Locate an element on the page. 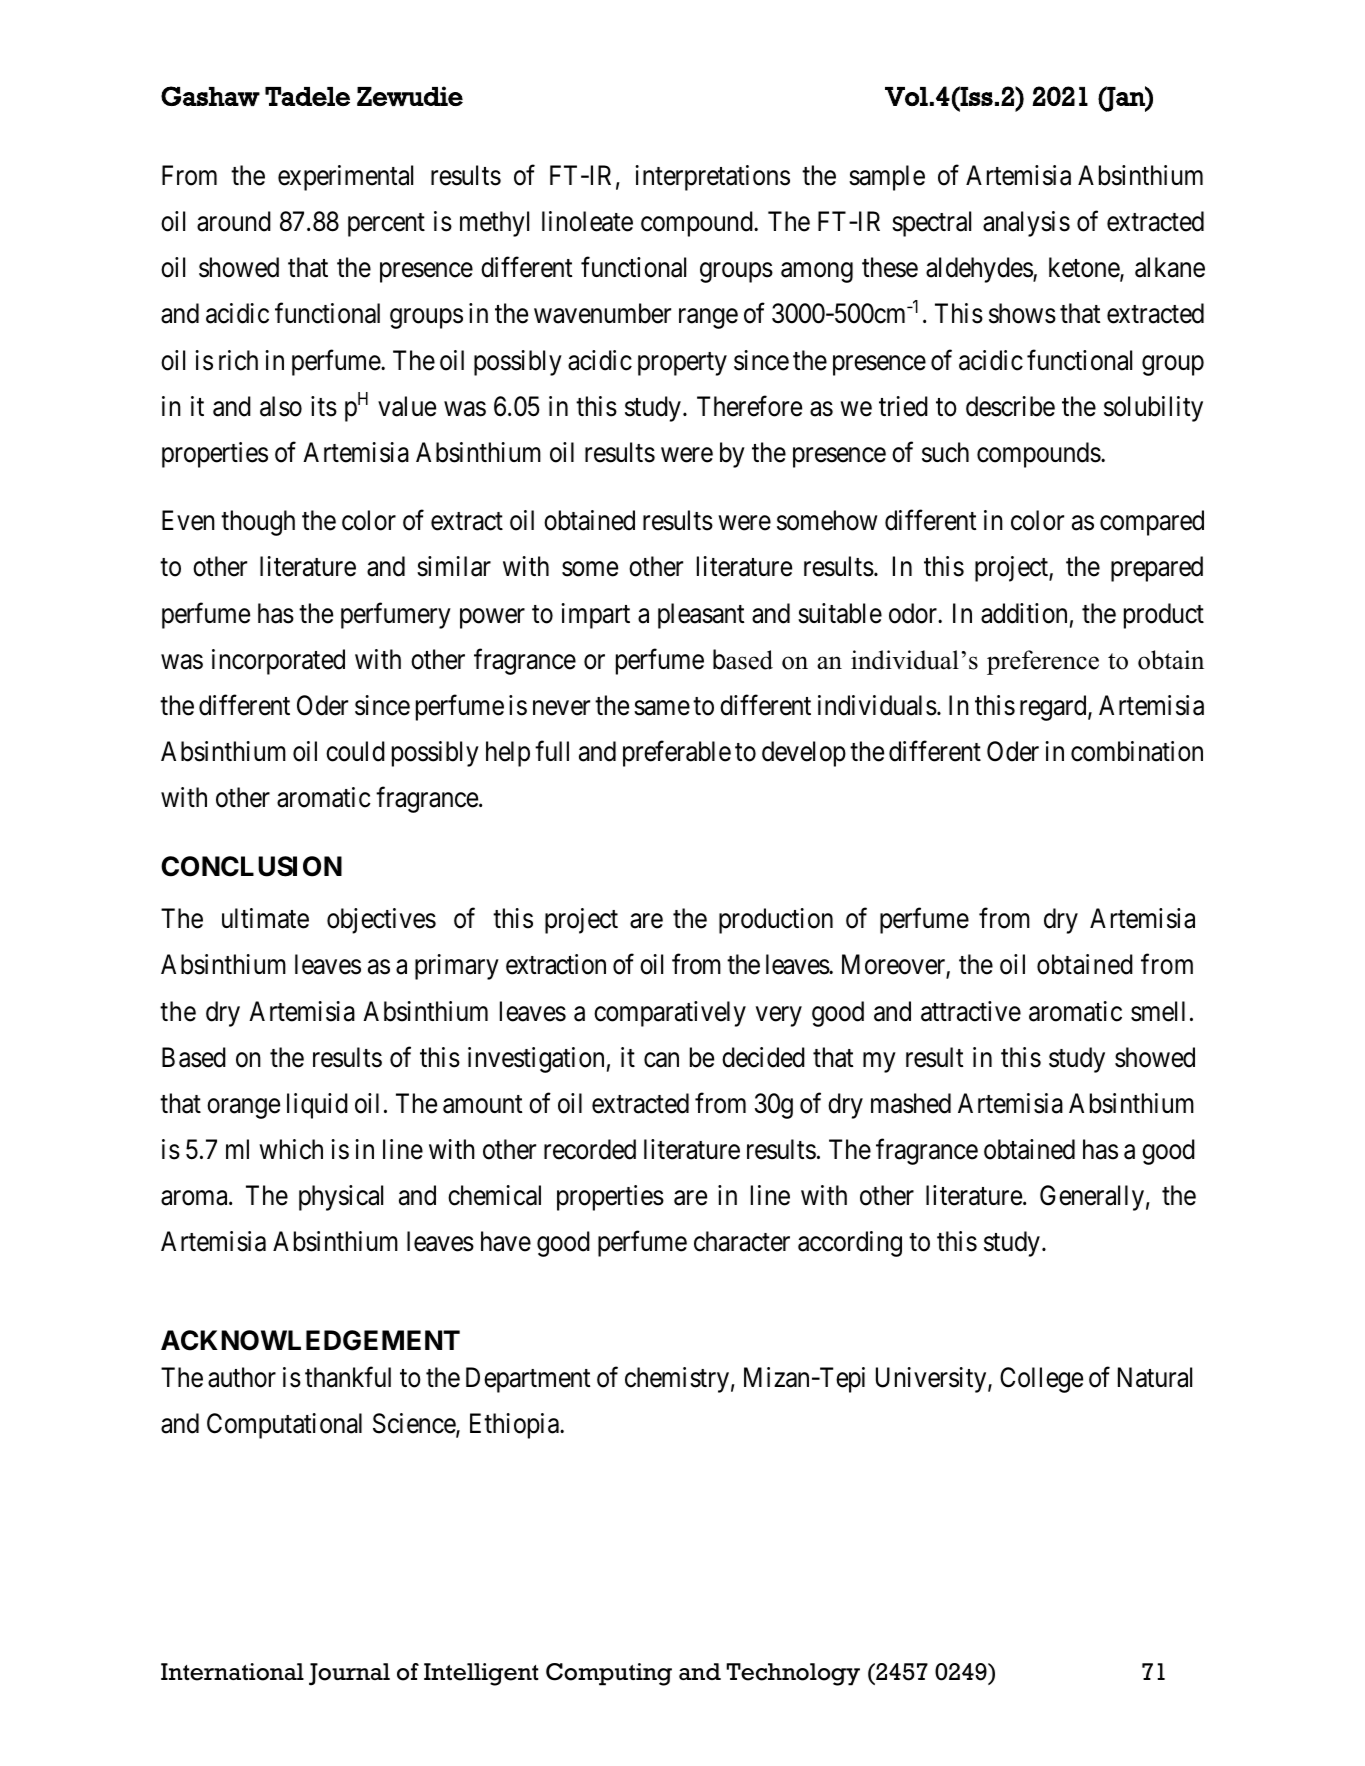 The image size is (1365, 1766). experimental is located at coordinates (345, 178).
